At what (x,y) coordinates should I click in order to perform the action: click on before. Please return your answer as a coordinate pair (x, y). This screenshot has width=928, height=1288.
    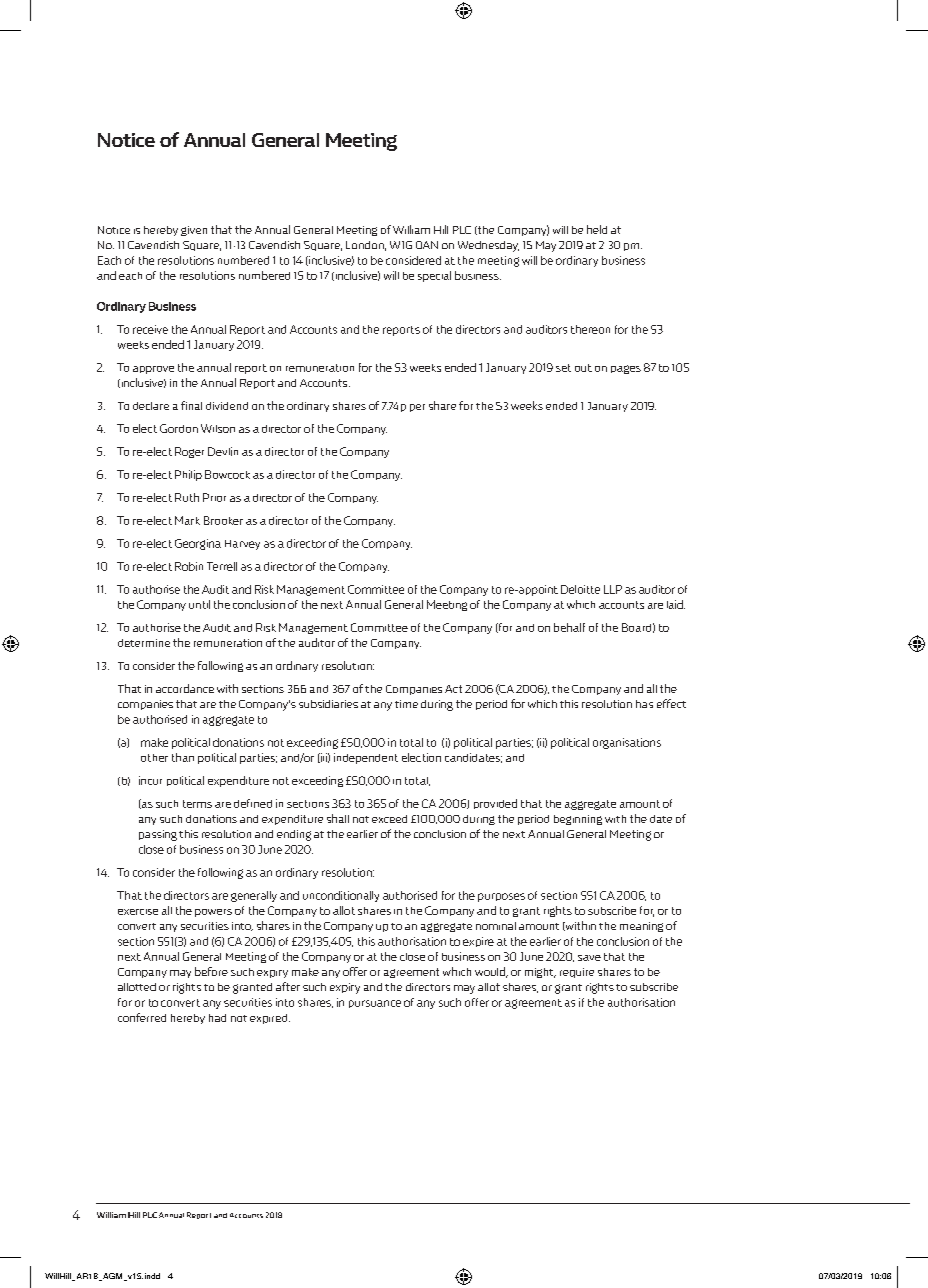
    Looking at the image, I should click on (211, 971).
